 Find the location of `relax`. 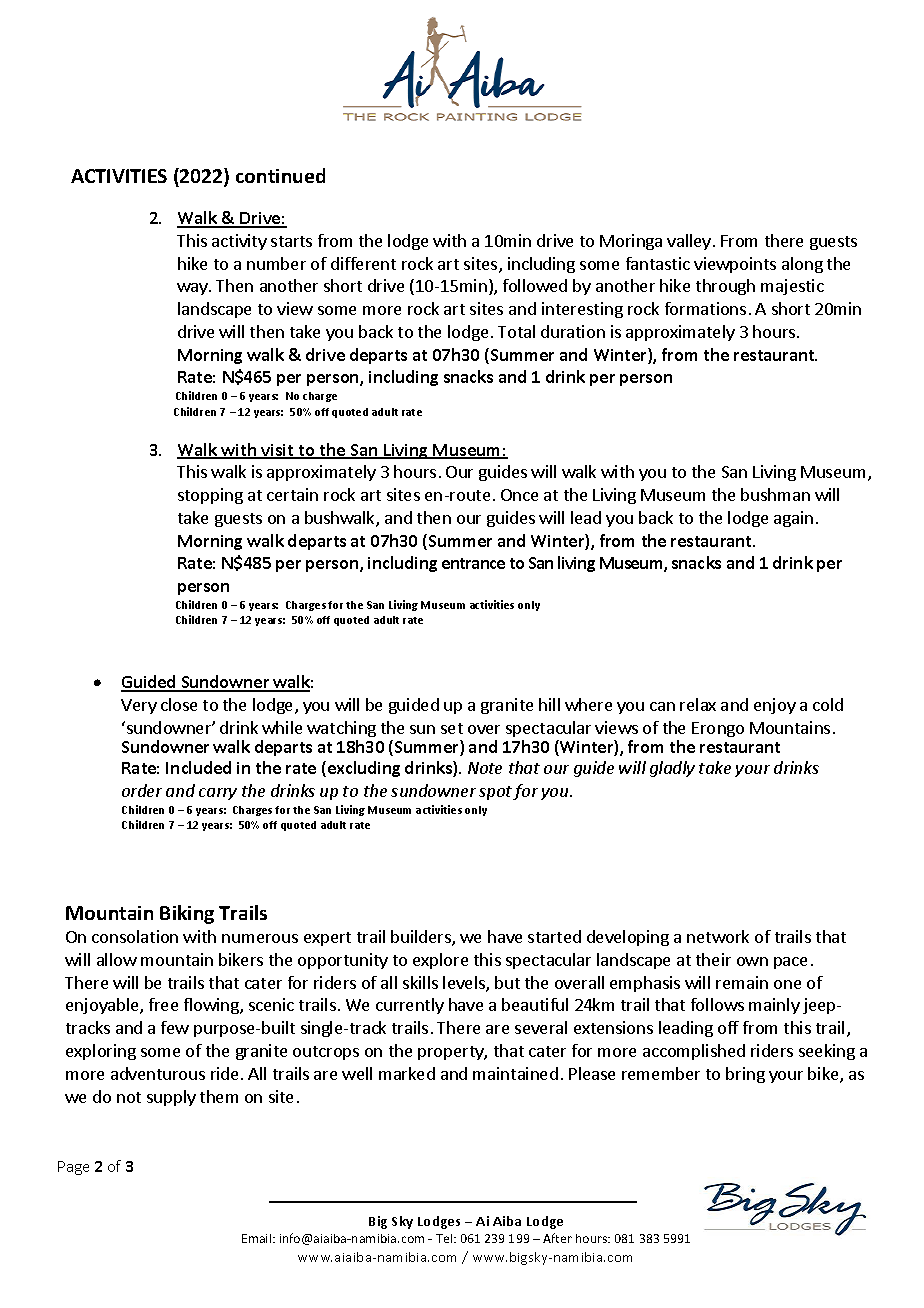

relax is located at coordinates (698, 704).
